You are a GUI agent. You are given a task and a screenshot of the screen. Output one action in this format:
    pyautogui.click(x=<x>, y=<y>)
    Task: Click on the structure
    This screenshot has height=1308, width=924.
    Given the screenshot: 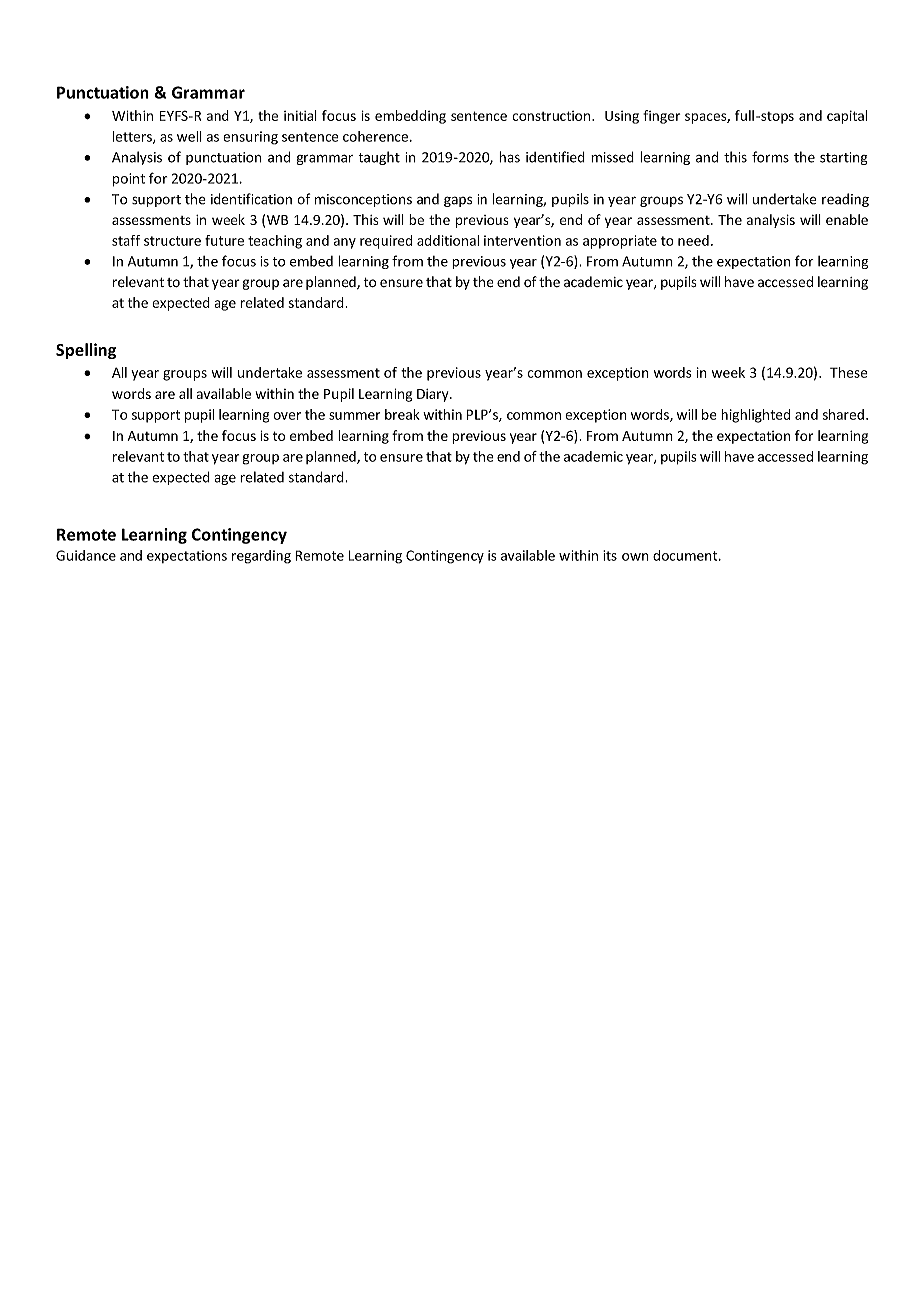 What is the action you would take?
    pyautogui.click(x=172, y=241)
